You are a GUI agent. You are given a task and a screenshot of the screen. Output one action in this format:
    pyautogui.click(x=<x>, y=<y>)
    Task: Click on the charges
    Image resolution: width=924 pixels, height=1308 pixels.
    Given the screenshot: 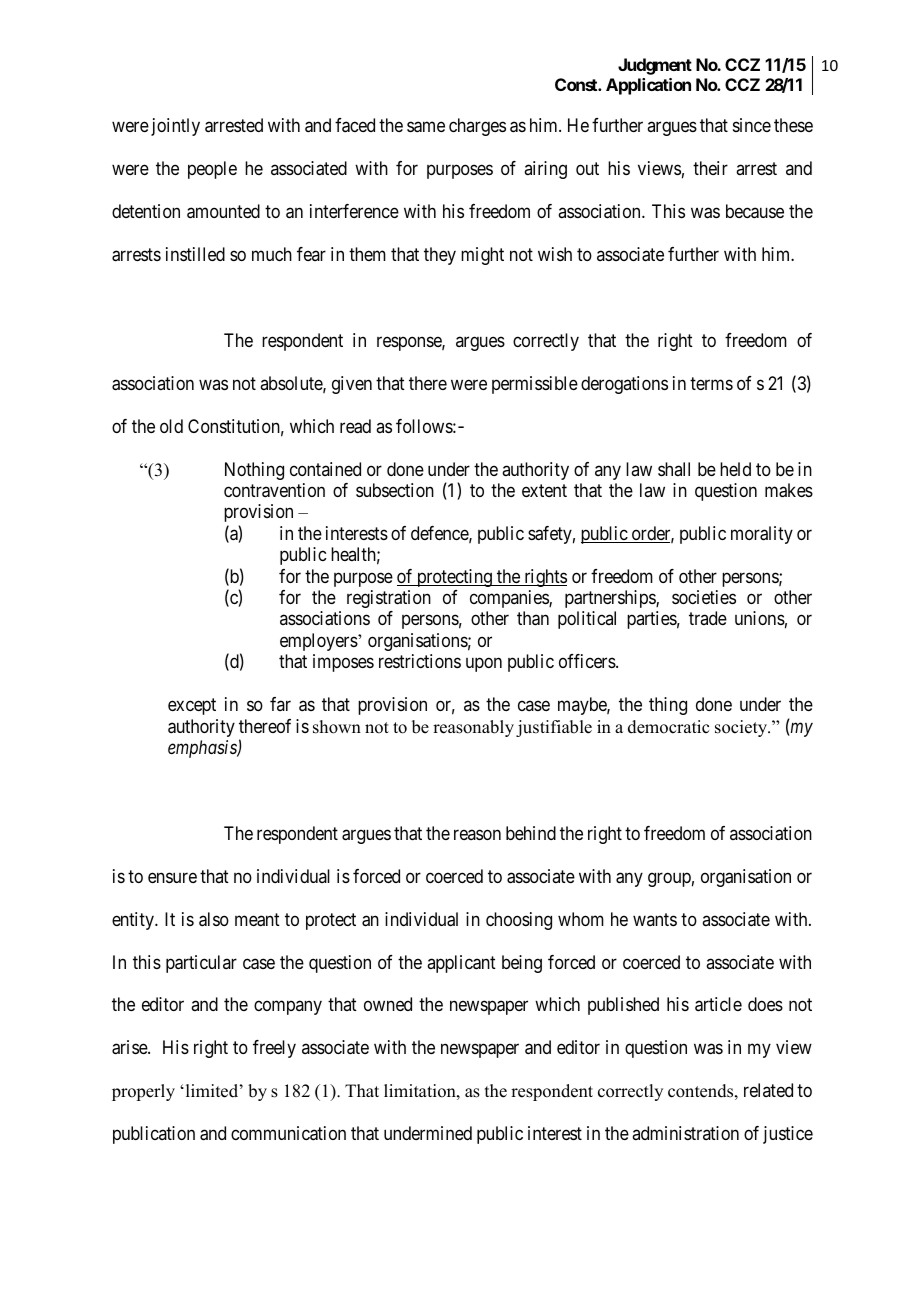 What is the action you would take?
    pyautogui.click(x=477, y=127)
